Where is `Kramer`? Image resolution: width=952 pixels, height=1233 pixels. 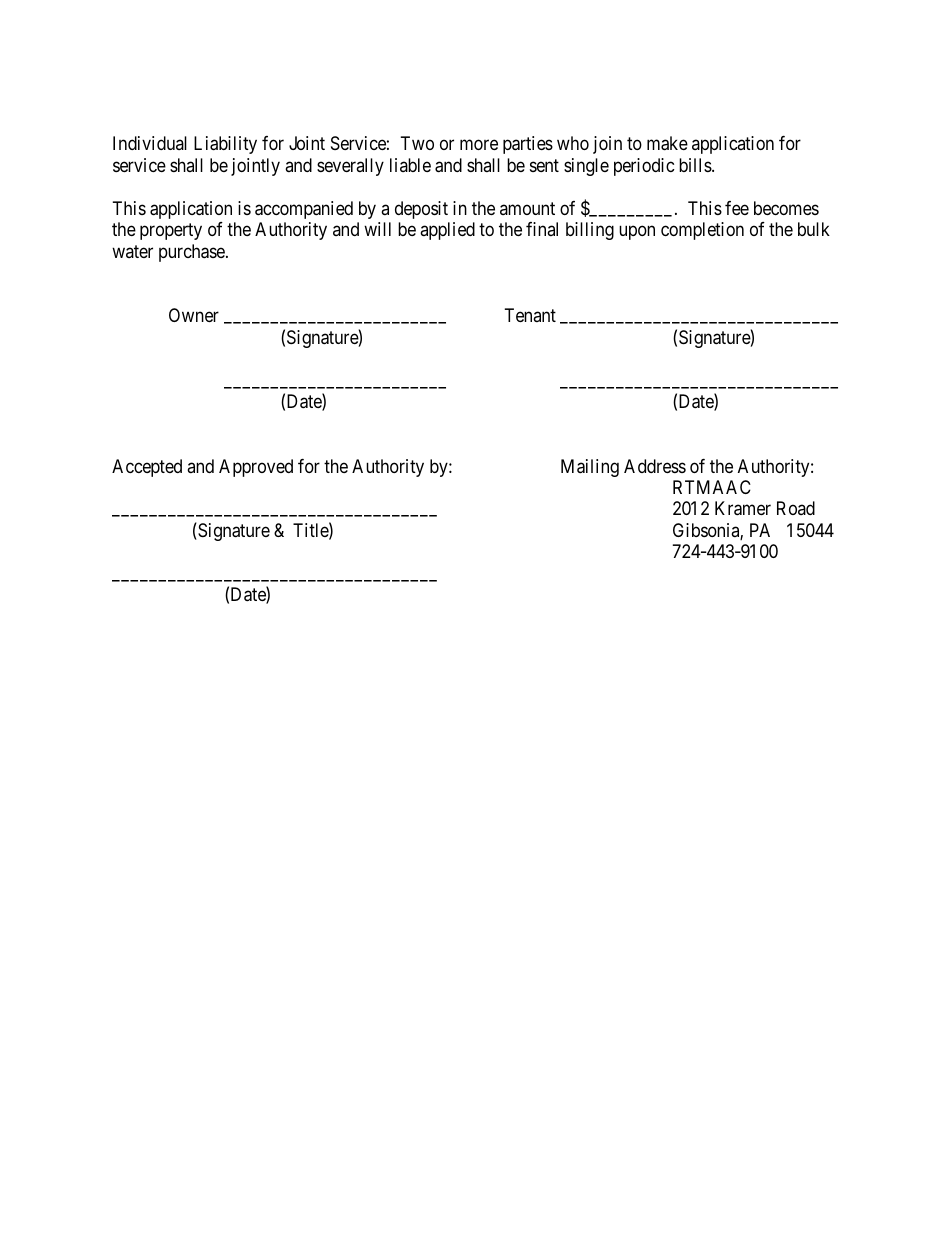
Kramer is located at coordinates (743, 508).
